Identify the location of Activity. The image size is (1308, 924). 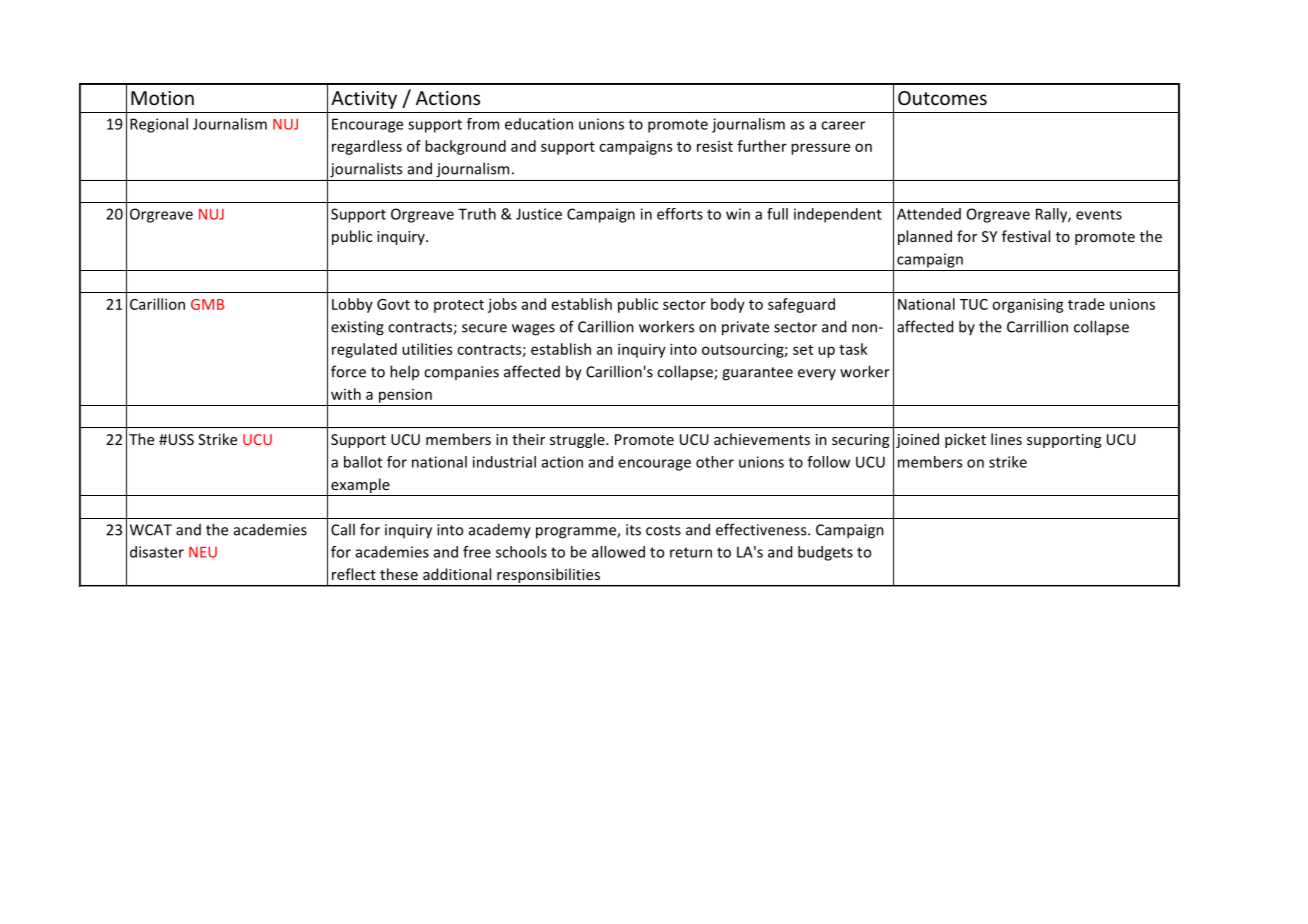
(364, 100).
